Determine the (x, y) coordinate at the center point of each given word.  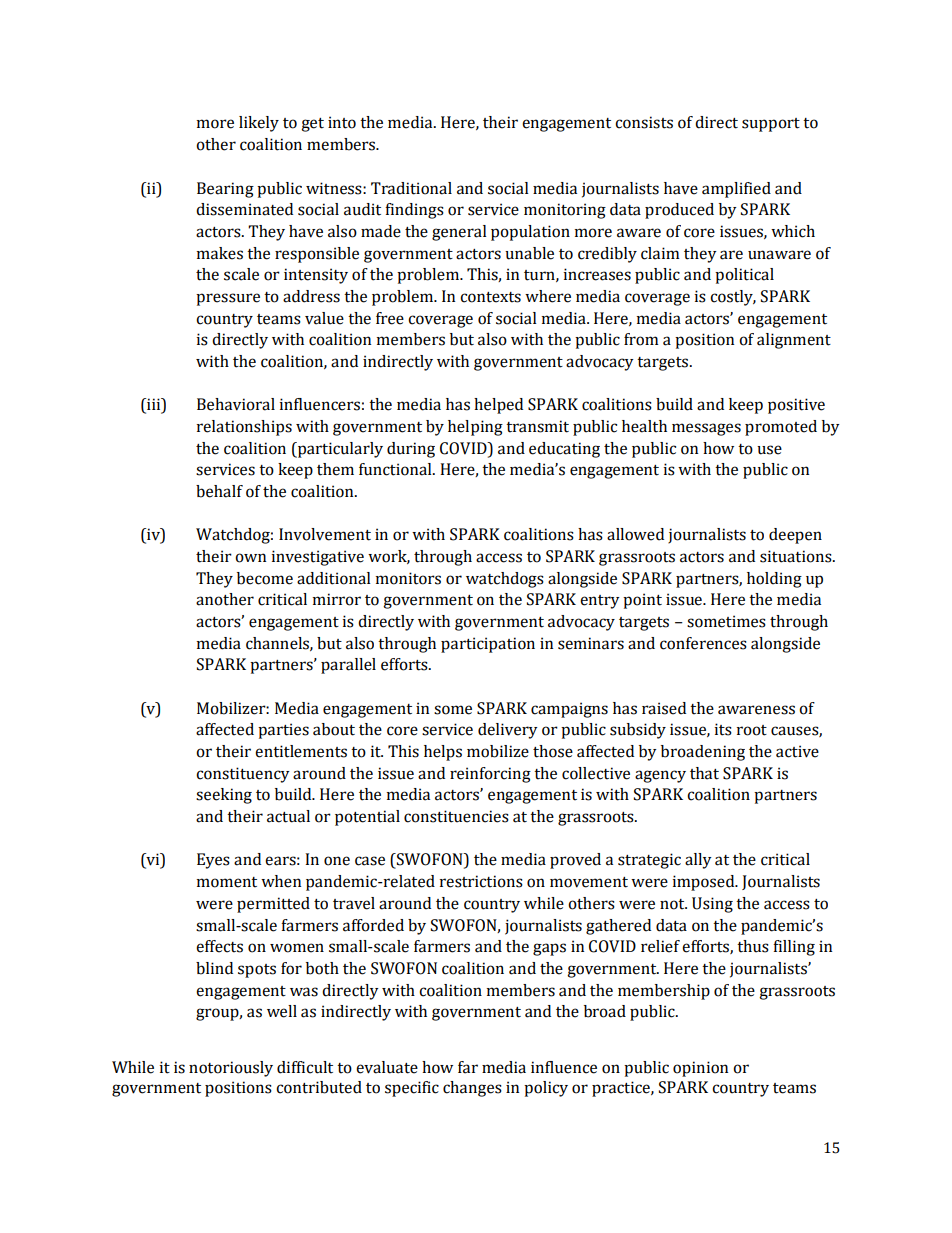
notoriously (231, 1069)
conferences (703, 643)
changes (472, 1089)
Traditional (411, 188)
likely (259, 124)
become (265, 578)
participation (488, 645)
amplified (736, 190)
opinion (700, 1069)
